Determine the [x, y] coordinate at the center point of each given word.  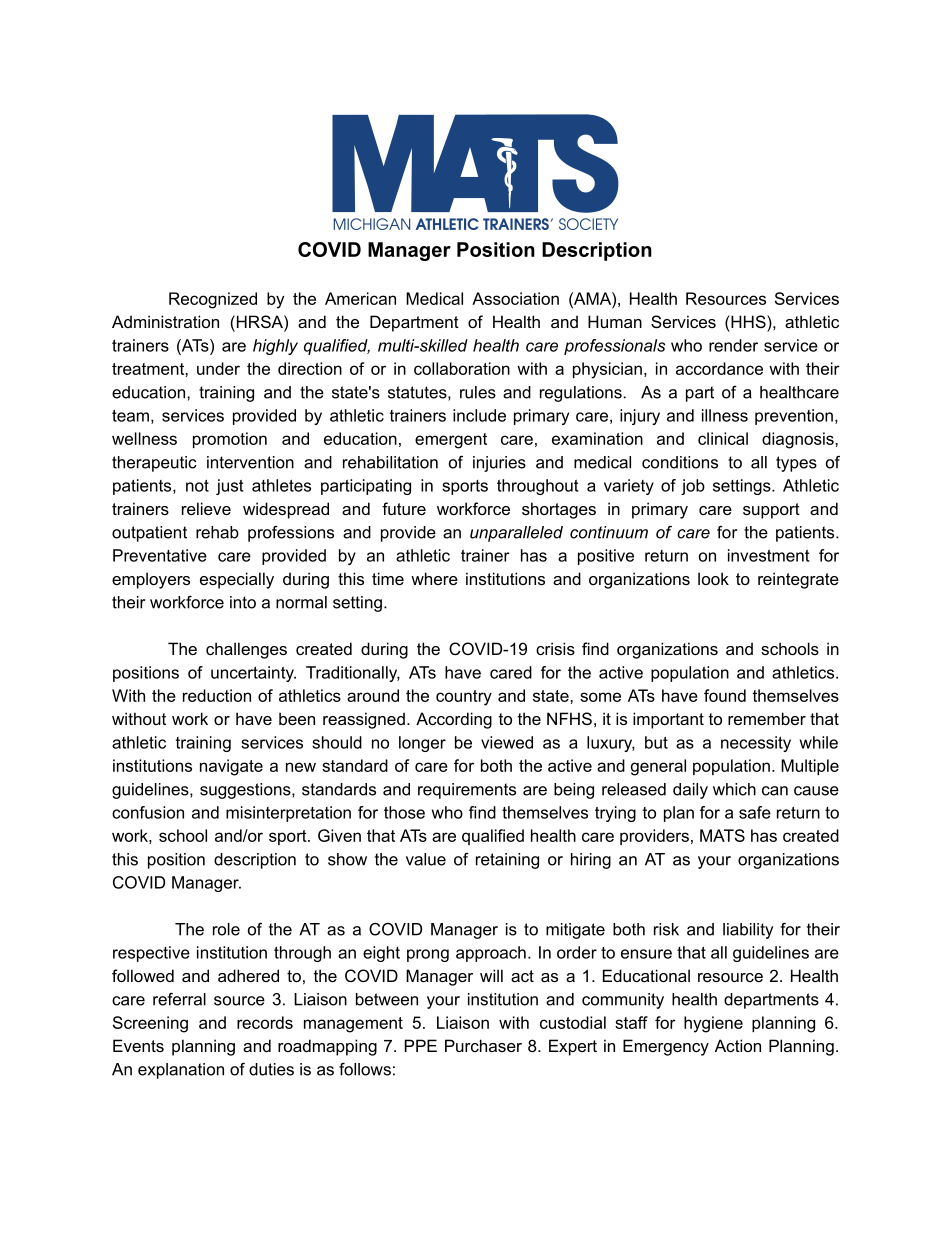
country [464, 698]
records [265, 1022]
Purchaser [483, 1045]
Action [738, 1045]
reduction [217, 695]
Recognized [213, 300]
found [725, 695]
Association [515, 298]
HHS [748, 321]
